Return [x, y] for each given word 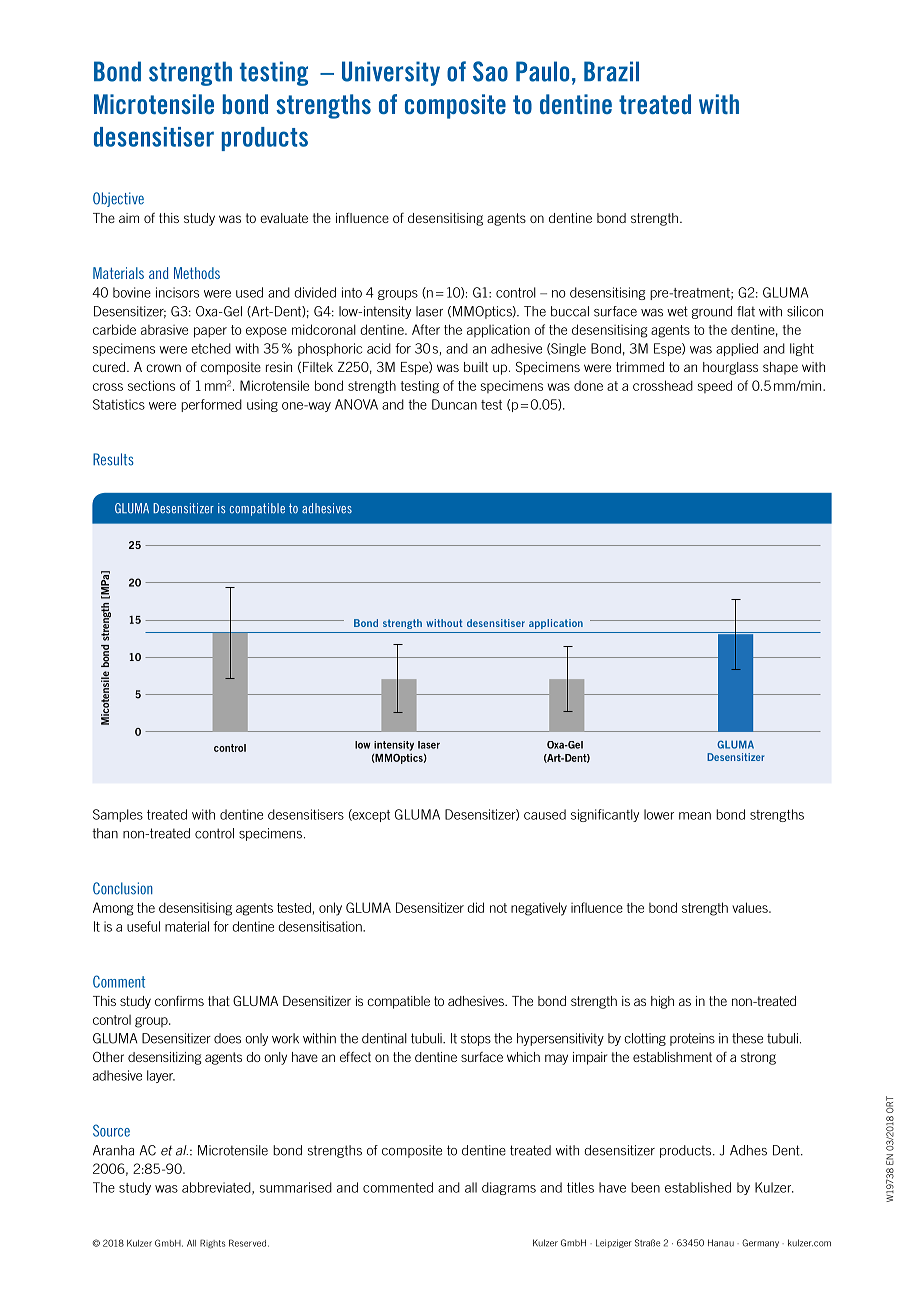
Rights [212, 1244]
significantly [605, 815]
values [751, 907]
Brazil [611, 71]
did [475, 907]
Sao [490, 71]
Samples [118, 815]
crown [163, 368]
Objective [118, 199]
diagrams [509, 1188]
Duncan [454, 404]
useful [143, 926]
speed [715, 386]
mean [695, 816]
